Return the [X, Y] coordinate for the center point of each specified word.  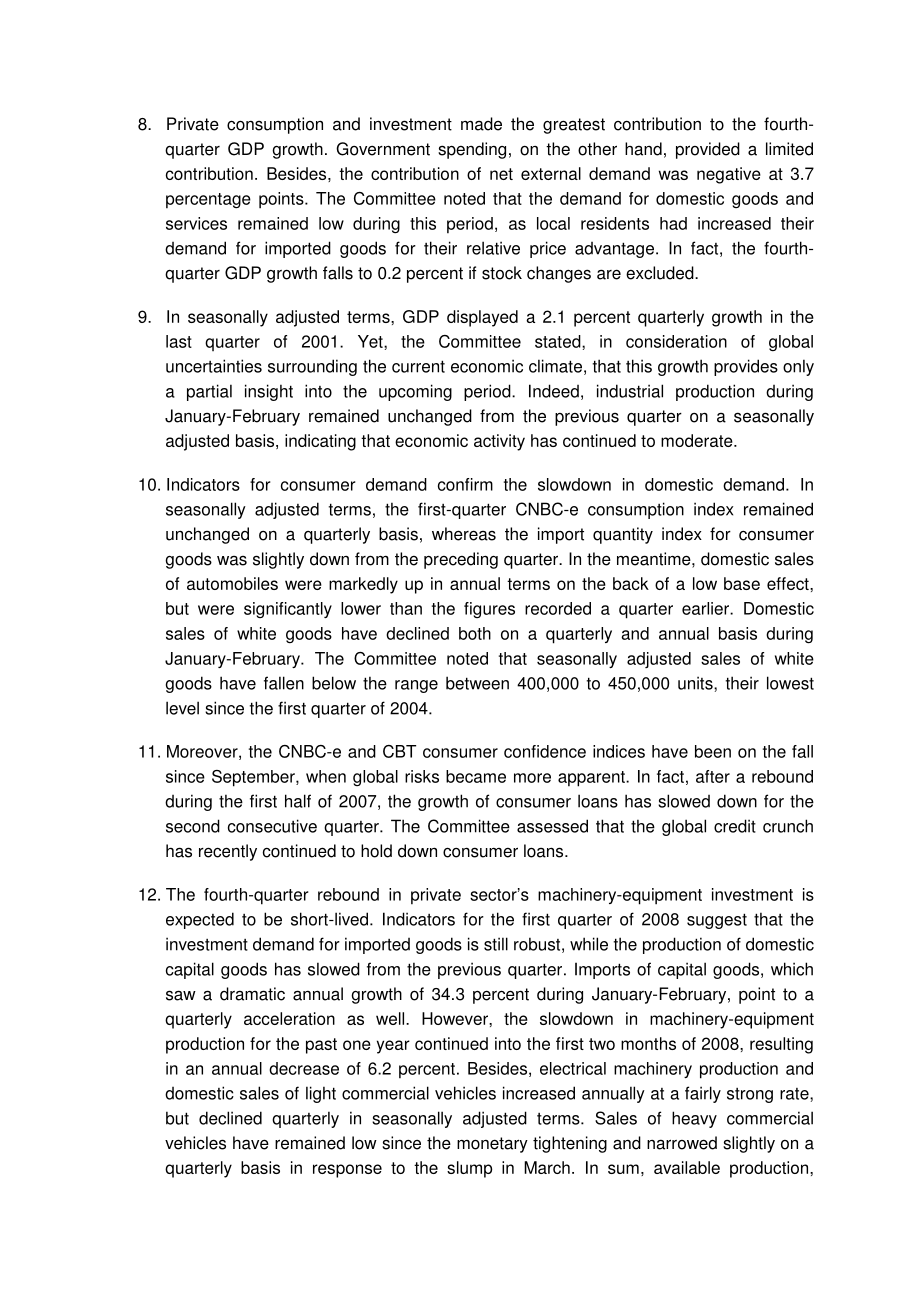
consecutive [272, 826]
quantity [623, 535]
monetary [492, 1145]
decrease [304, 1068]
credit [735, 826]
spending [472, 150]
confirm [465, 484]
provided [708, 150]
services [196, 223]
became [476, 776]
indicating [320, 442]
